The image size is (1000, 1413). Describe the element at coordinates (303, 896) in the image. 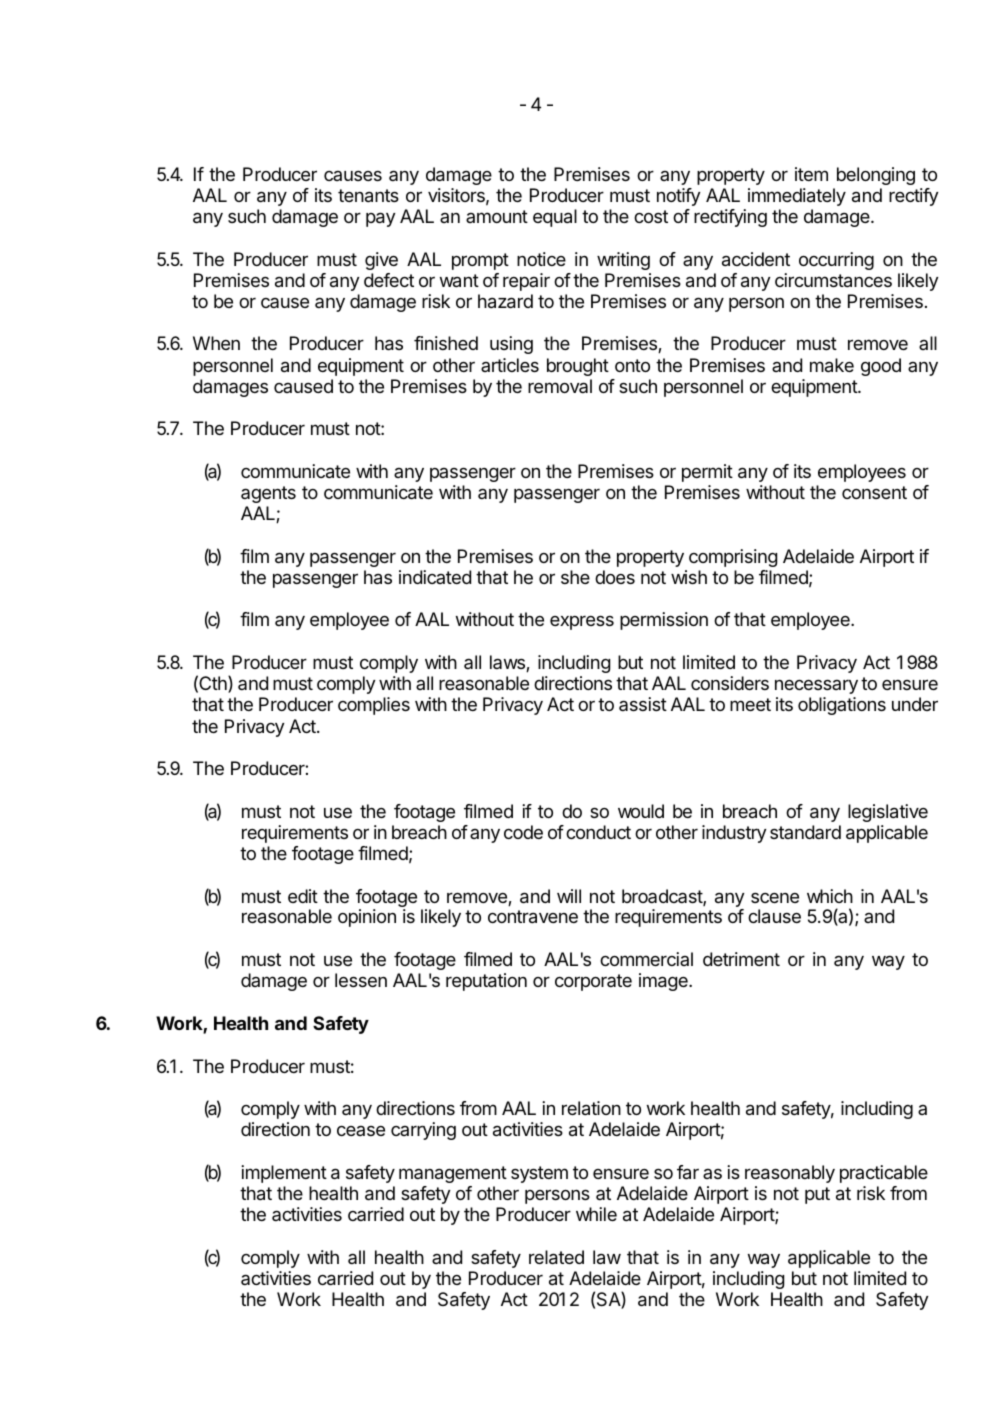

I see `edit` at that location.
